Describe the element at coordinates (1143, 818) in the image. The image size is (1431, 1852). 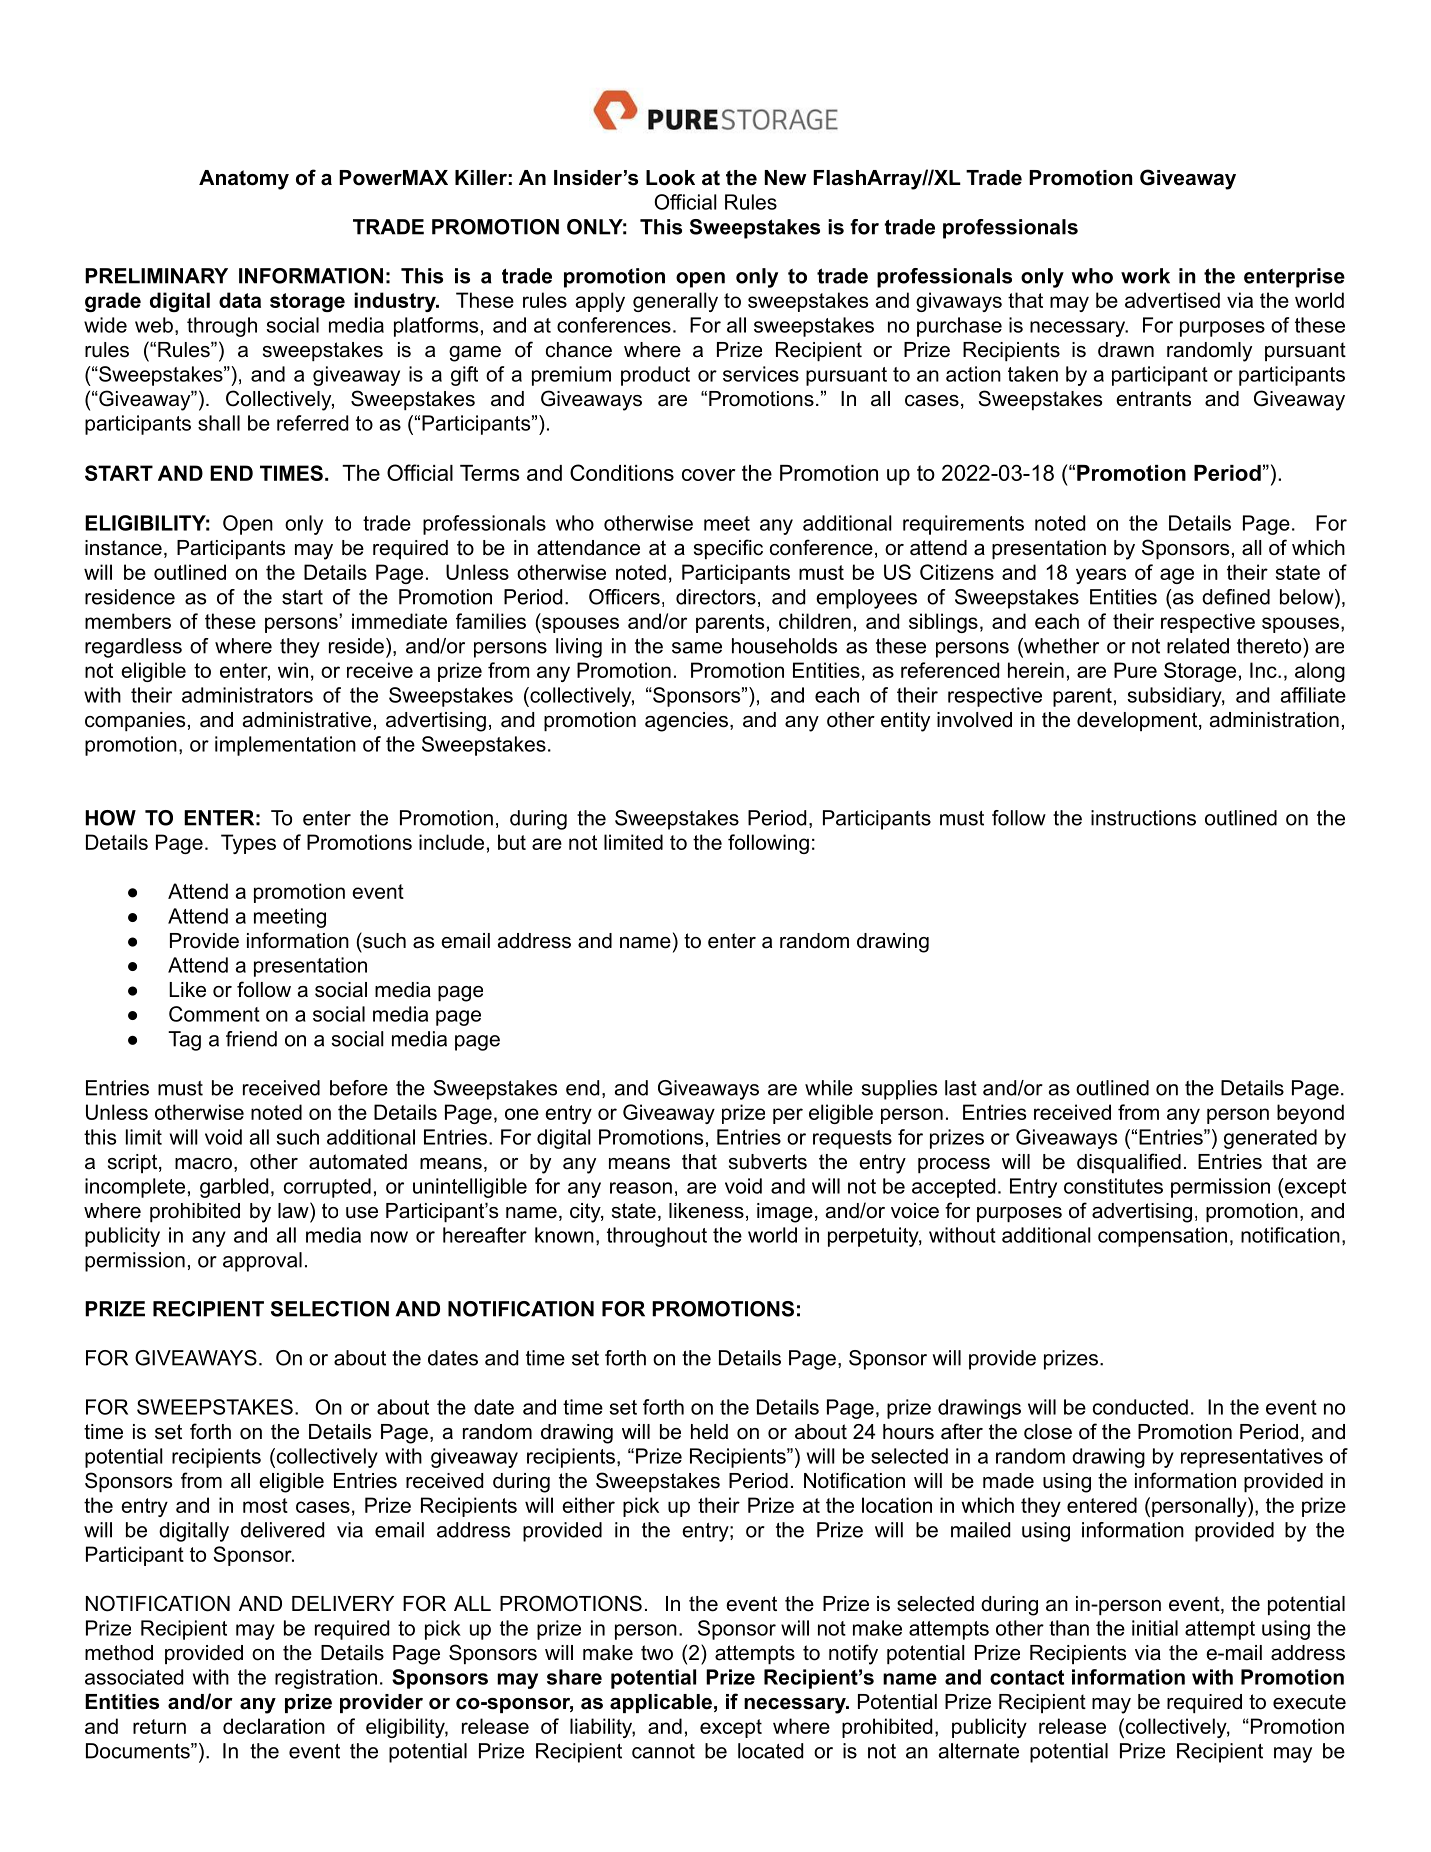
I see `instructions` at that location.
